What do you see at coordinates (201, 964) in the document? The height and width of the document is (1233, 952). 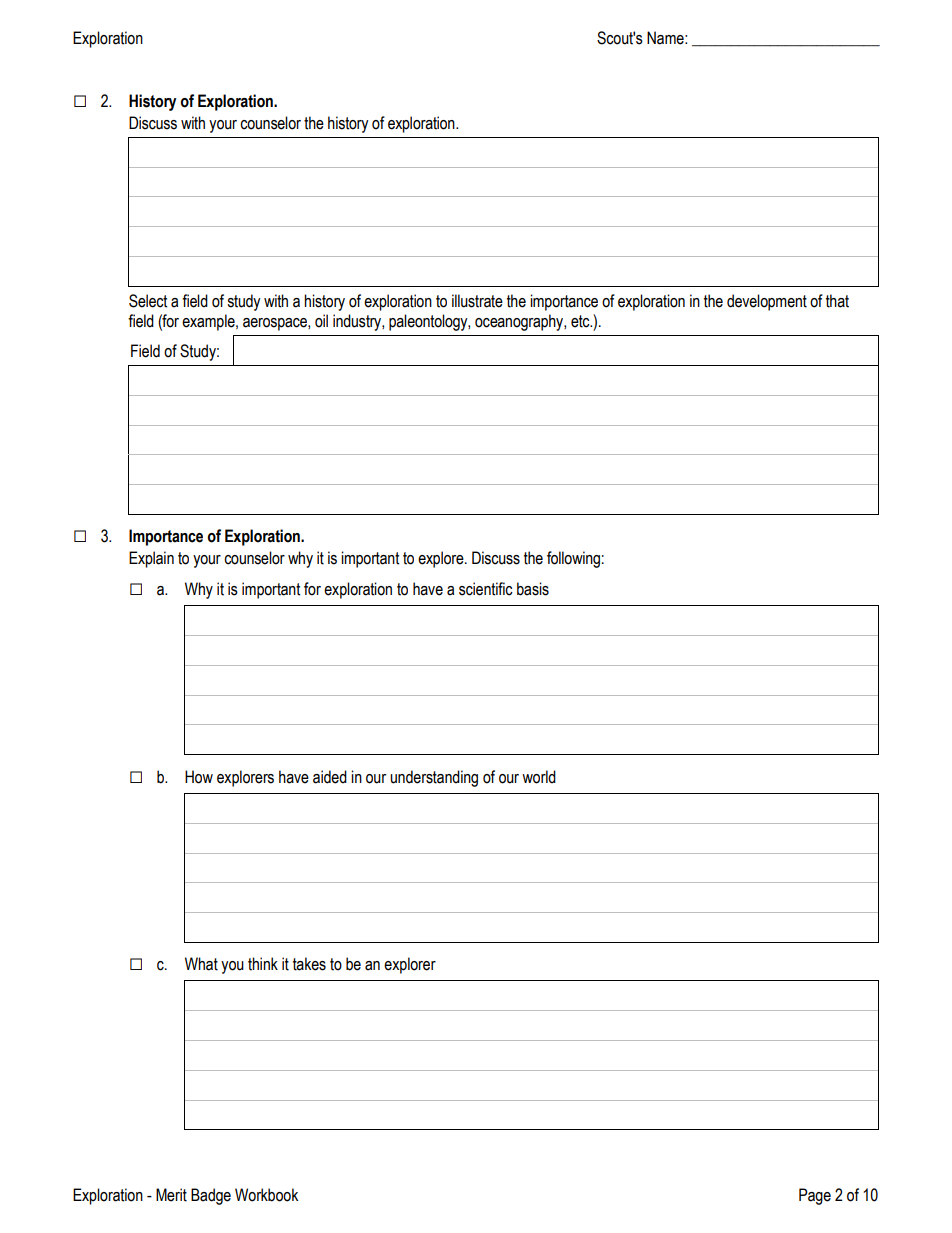 I see `What` at bounding box center [201, 964].
